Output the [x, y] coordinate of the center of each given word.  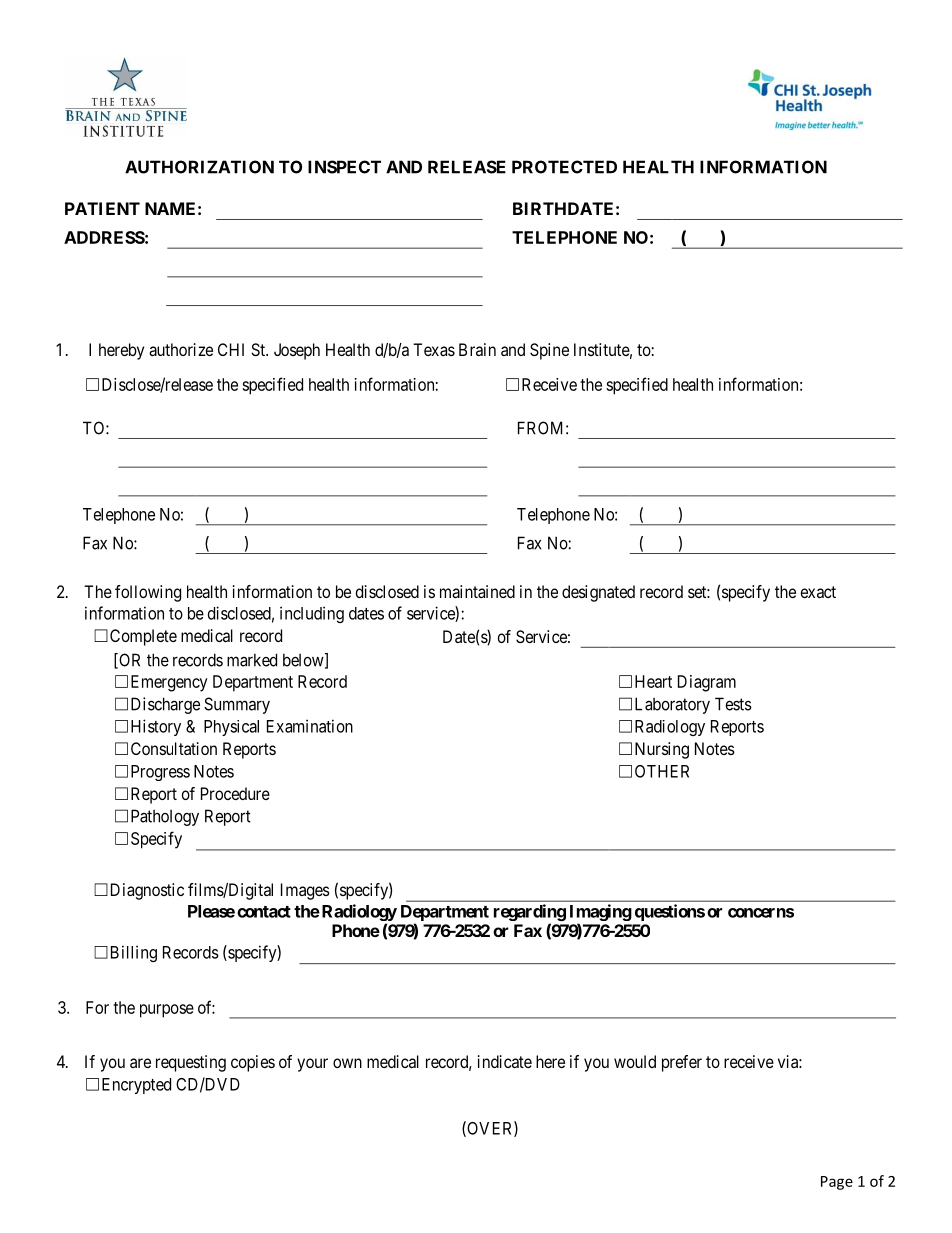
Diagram [707, 683]
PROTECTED [564, 167]
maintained [477, 591]
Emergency [169, 683]
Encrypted [136, 1086]
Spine [549, 351]
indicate [505, 1061]
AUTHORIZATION [199, 167]
